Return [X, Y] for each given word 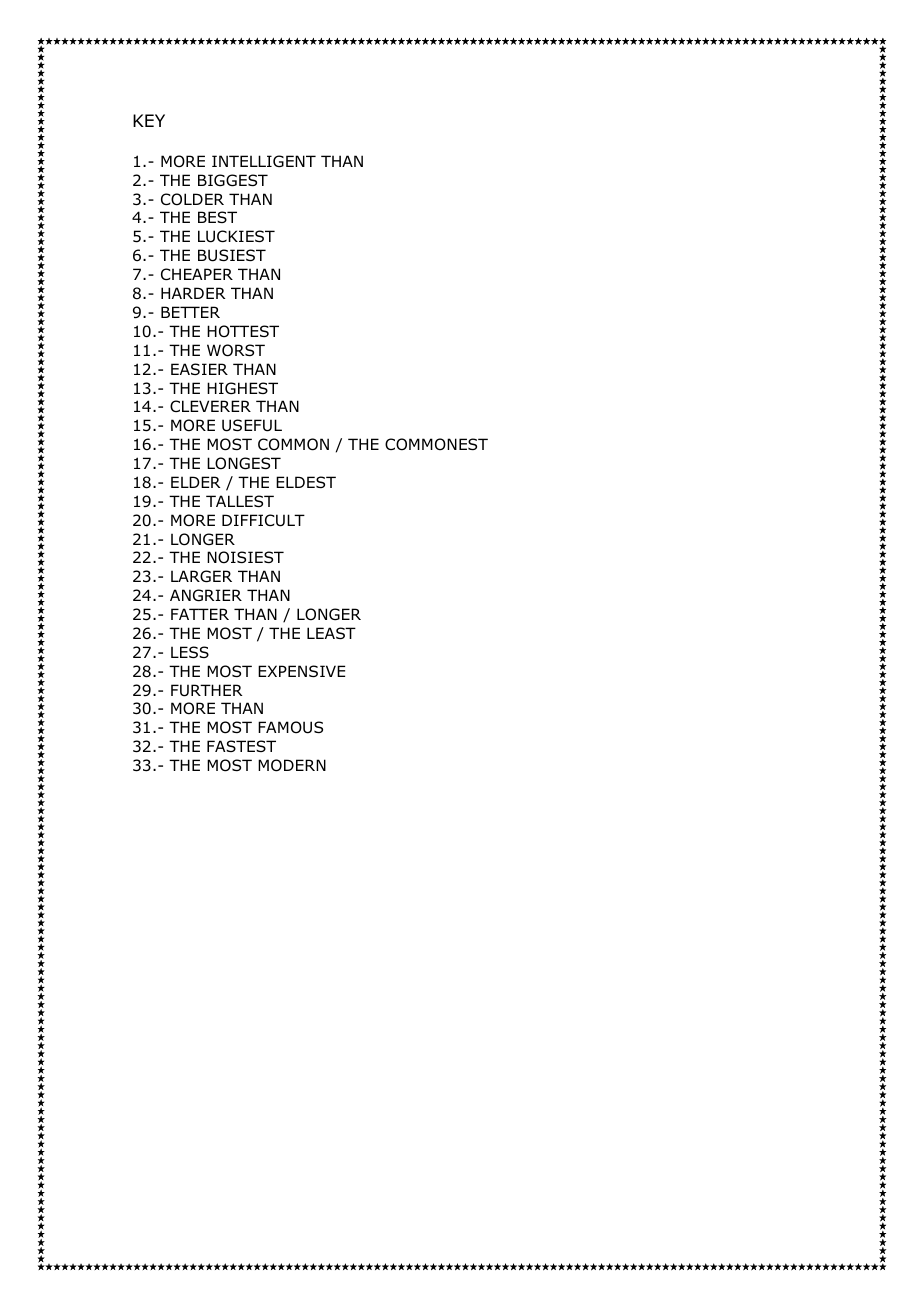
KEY [149, 120]
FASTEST [241, 746]
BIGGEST [233, 180]
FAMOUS [290, 727]
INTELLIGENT [264, 161]
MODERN [292, 765]
